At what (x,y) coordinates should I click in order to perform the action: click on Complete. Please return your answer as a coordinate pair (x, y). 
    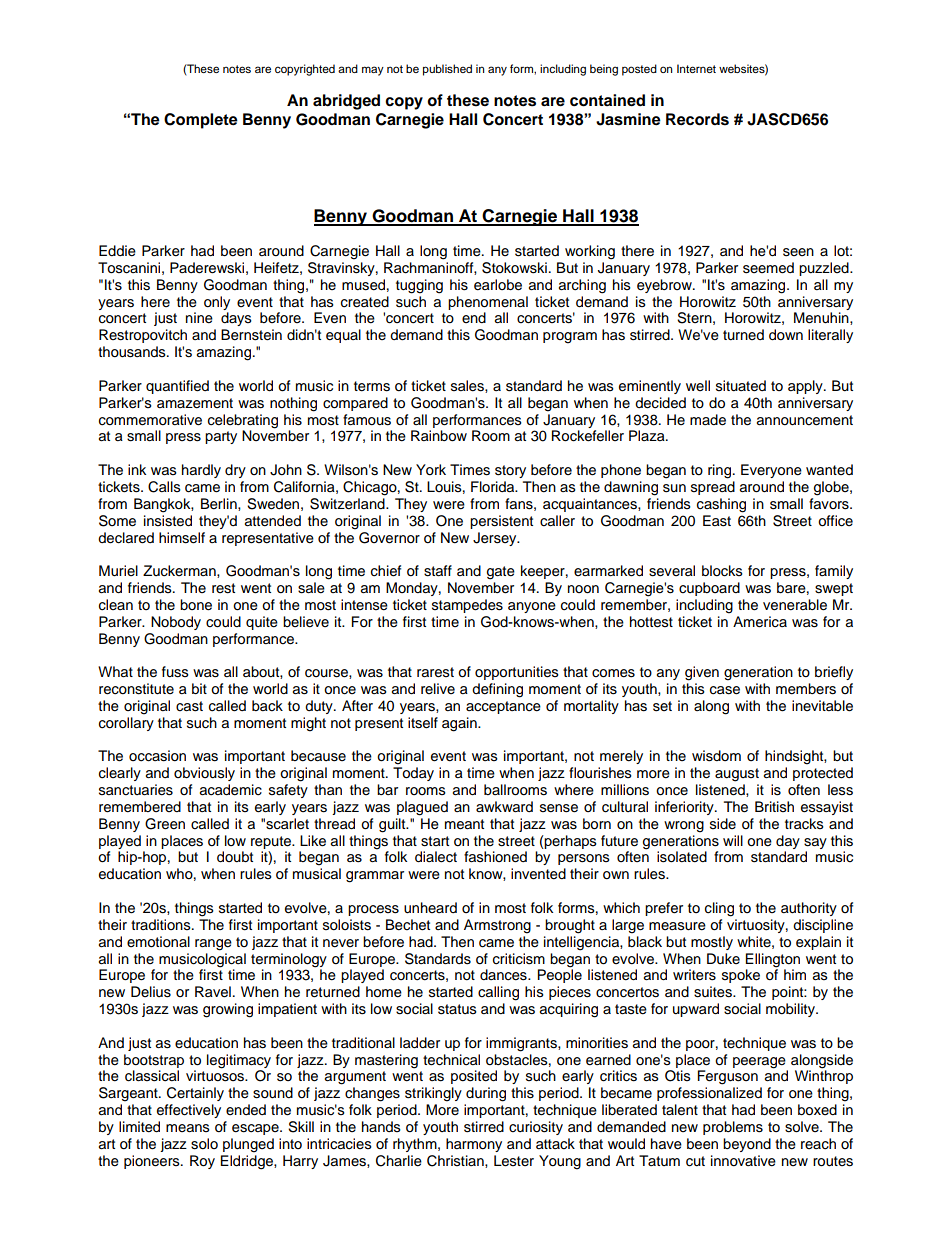
    Looking at the image, I should click on (201, 121).
